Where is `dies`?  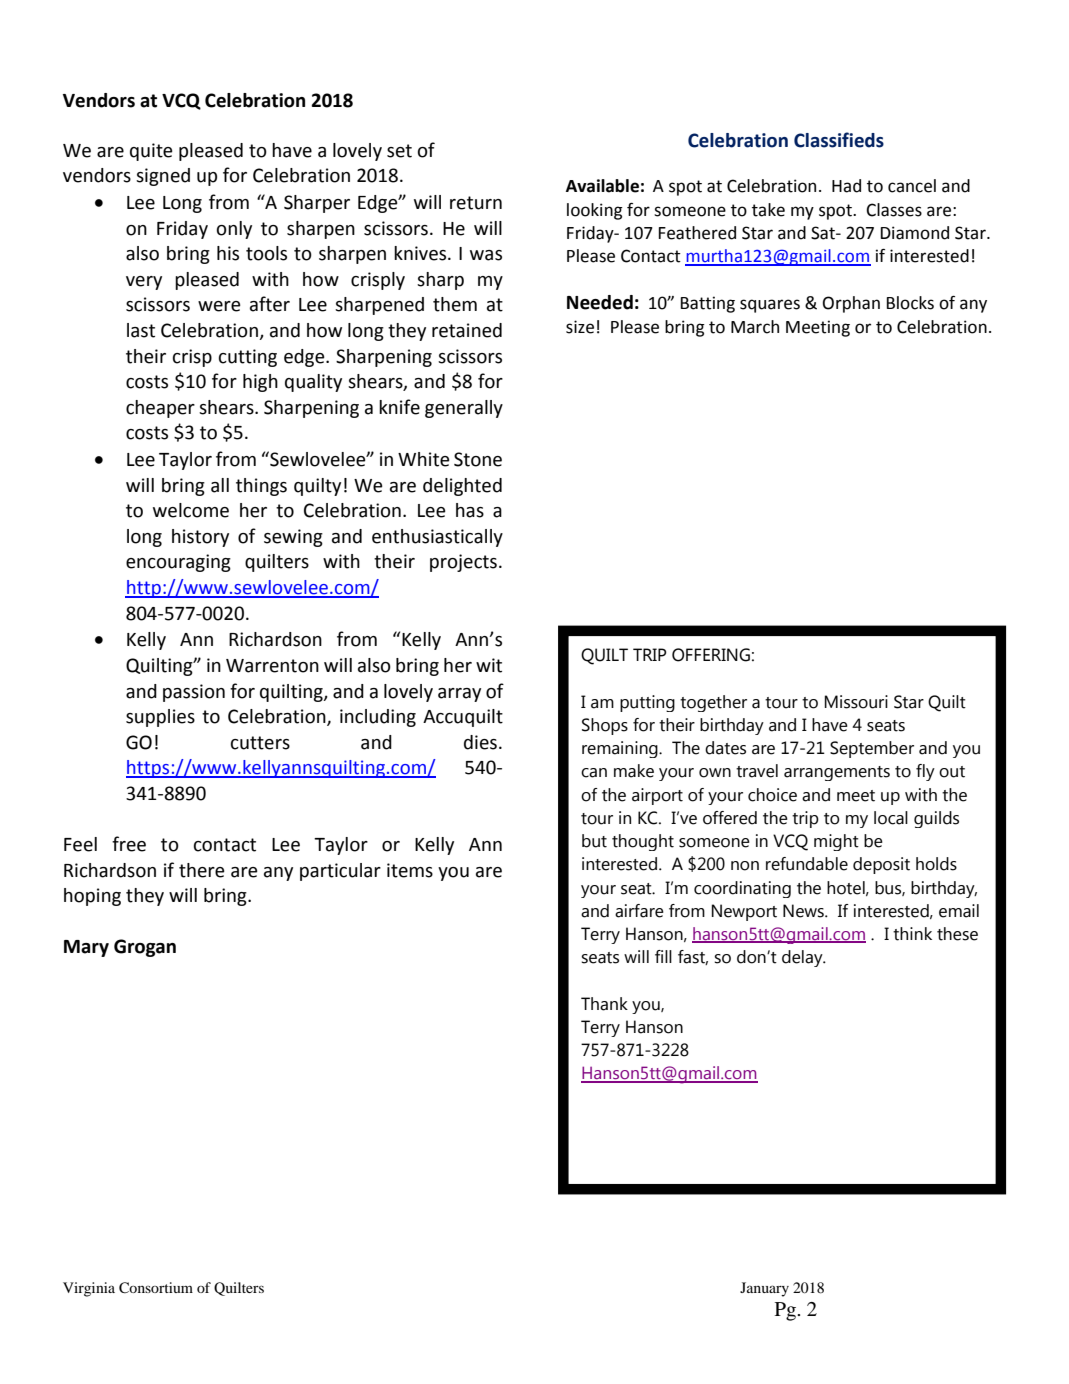
dies is located at coordinates (480, 742).
